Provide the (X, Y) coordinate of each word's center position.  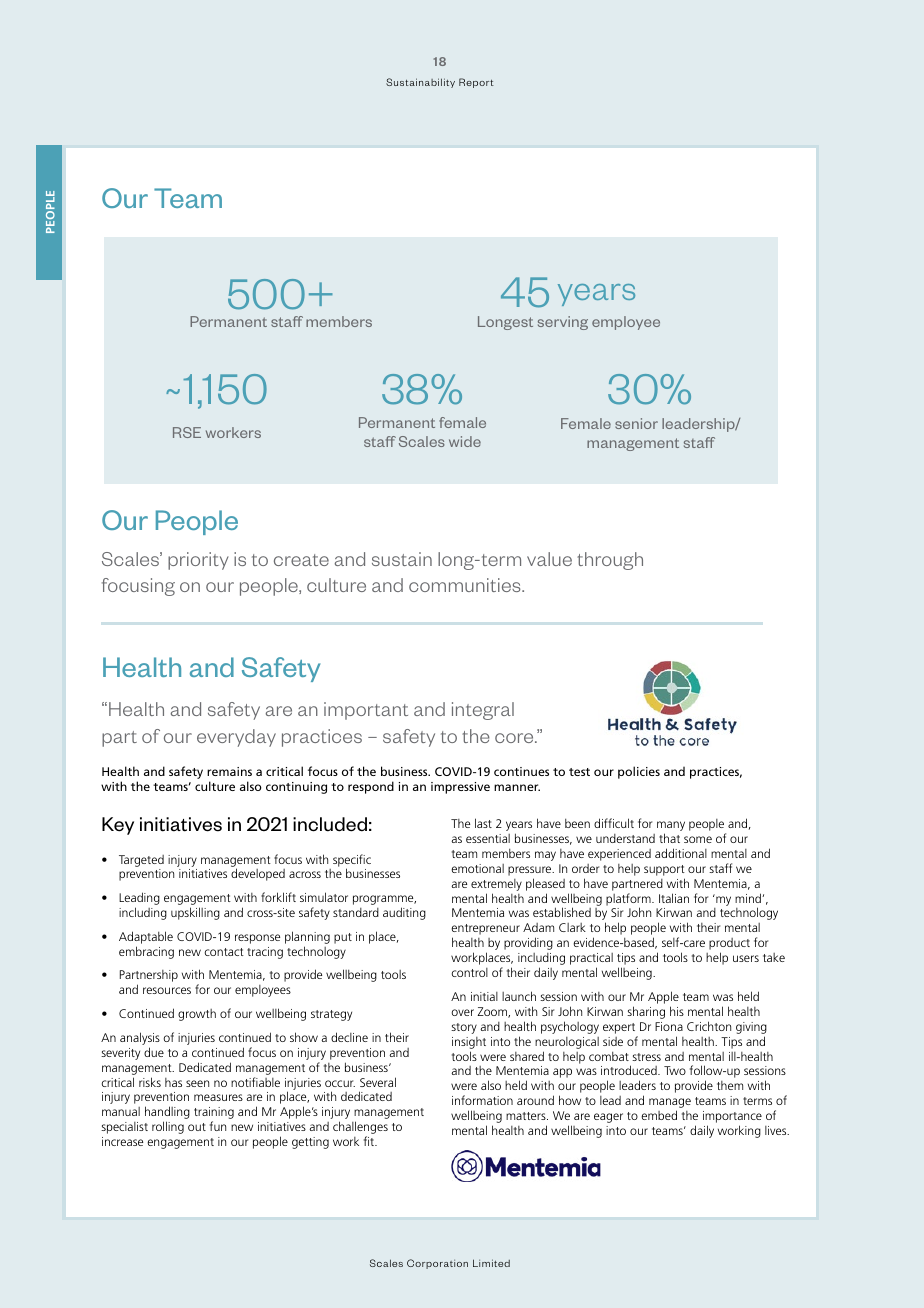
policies (639, 772)
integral (483, 711)
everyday (236, 738)
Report (476, 83)
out (197, 1127)
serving (563, 323)
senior (636, 423)
